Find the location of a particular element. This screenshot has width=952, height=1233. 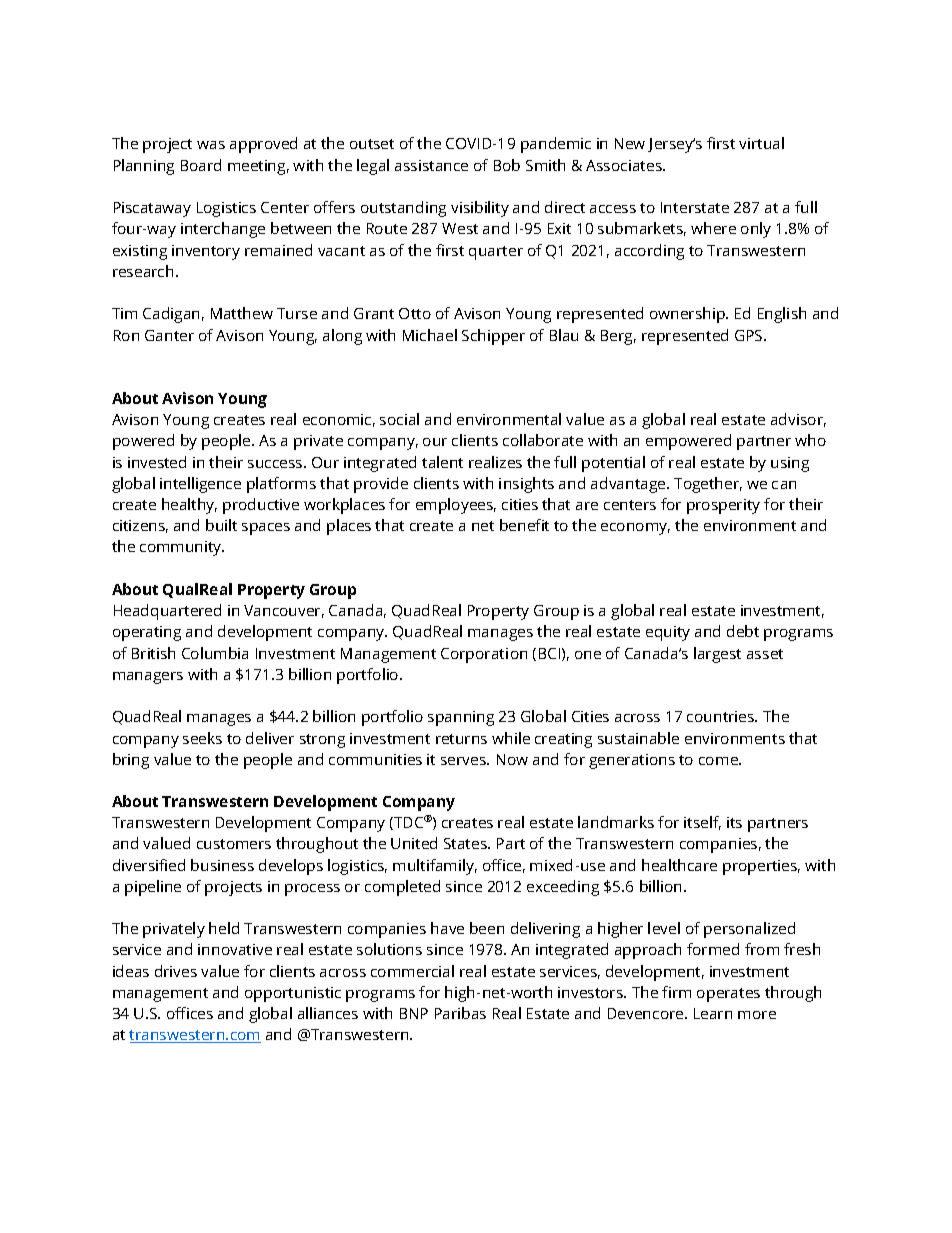

drives is located at coordinates (176, 971).
